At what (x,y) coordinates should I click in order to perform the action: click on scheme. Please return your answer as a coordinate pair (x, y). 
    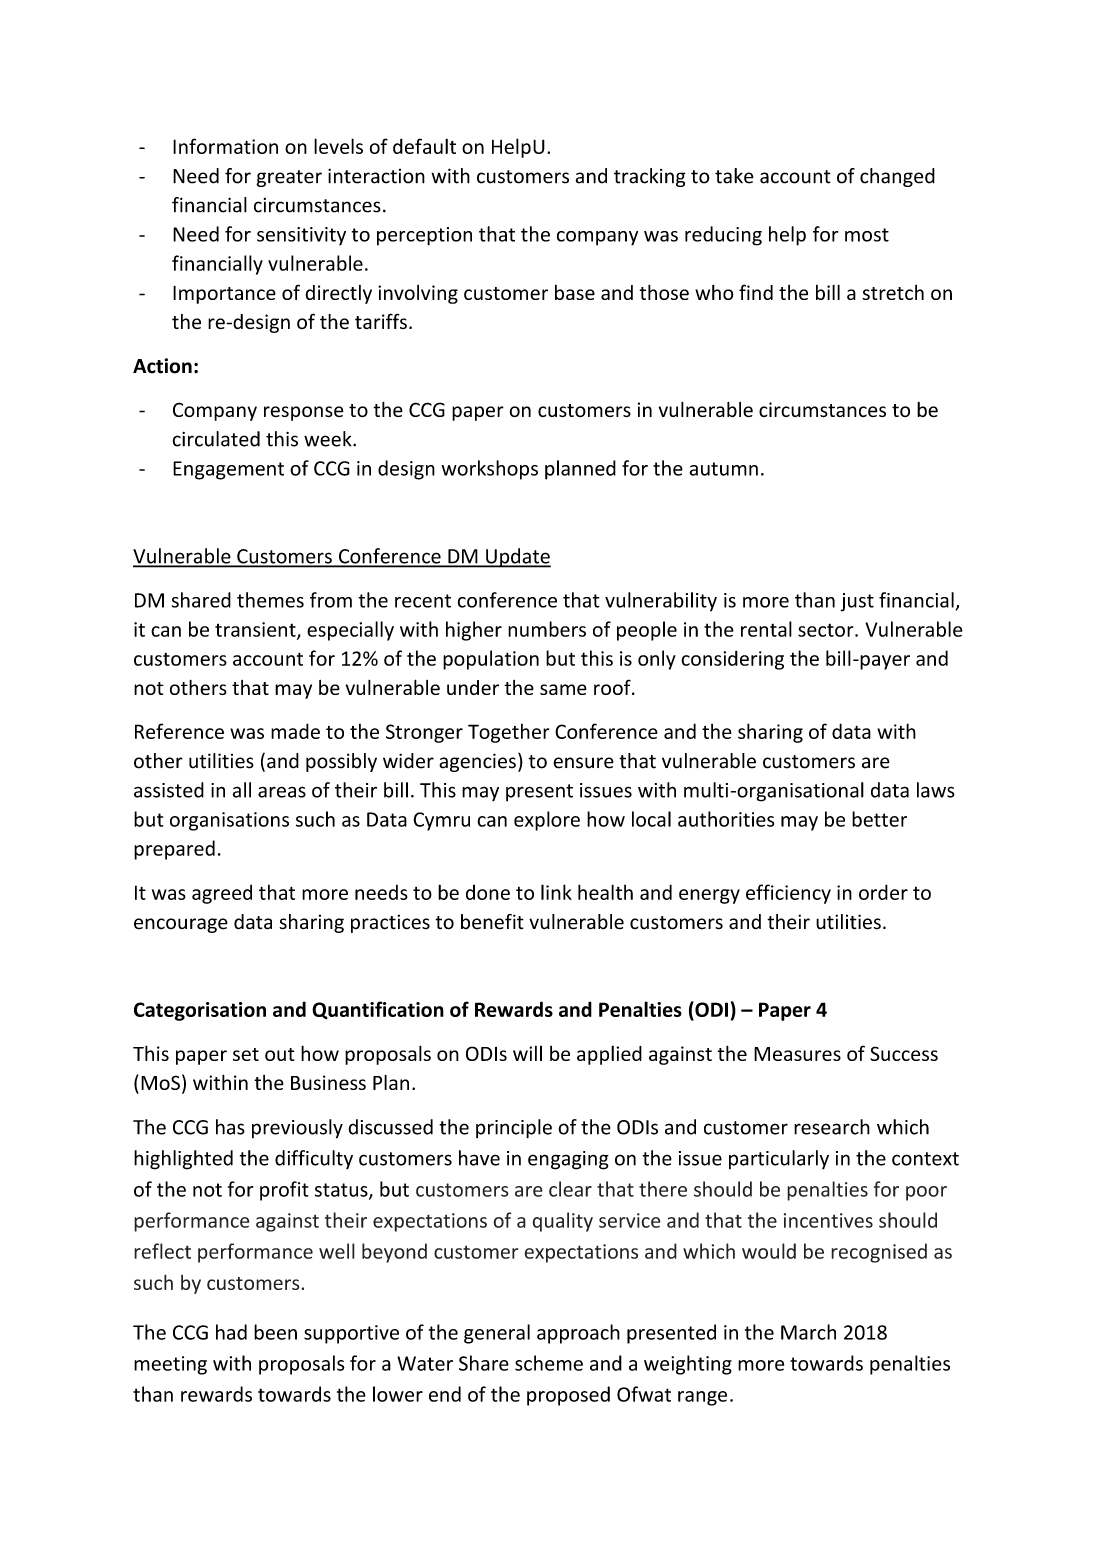
    Looking at the image, I should click on (549, 1363).
